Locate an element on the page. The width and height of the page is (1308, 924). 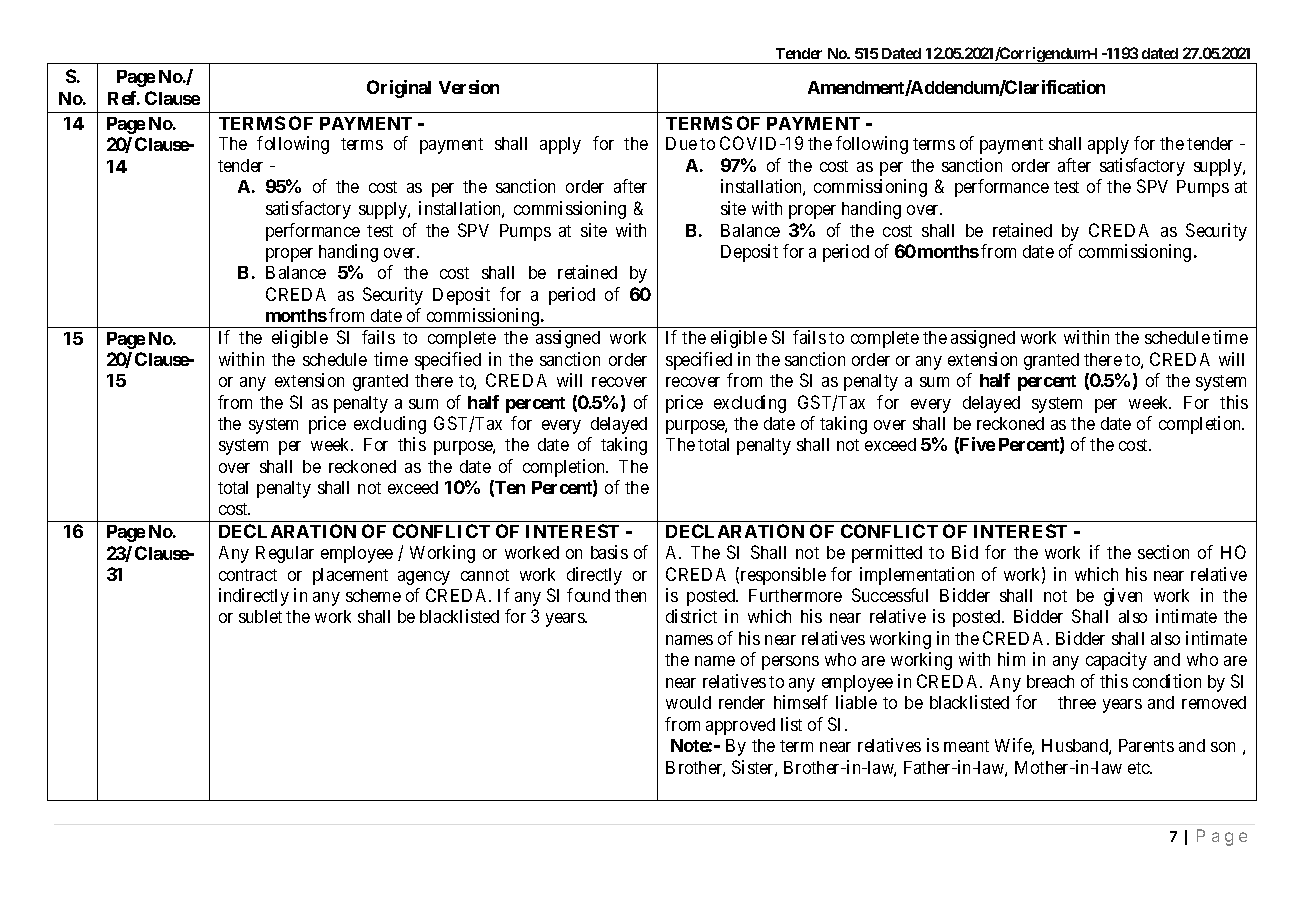
permitted is located at coordinates (887, 554).
